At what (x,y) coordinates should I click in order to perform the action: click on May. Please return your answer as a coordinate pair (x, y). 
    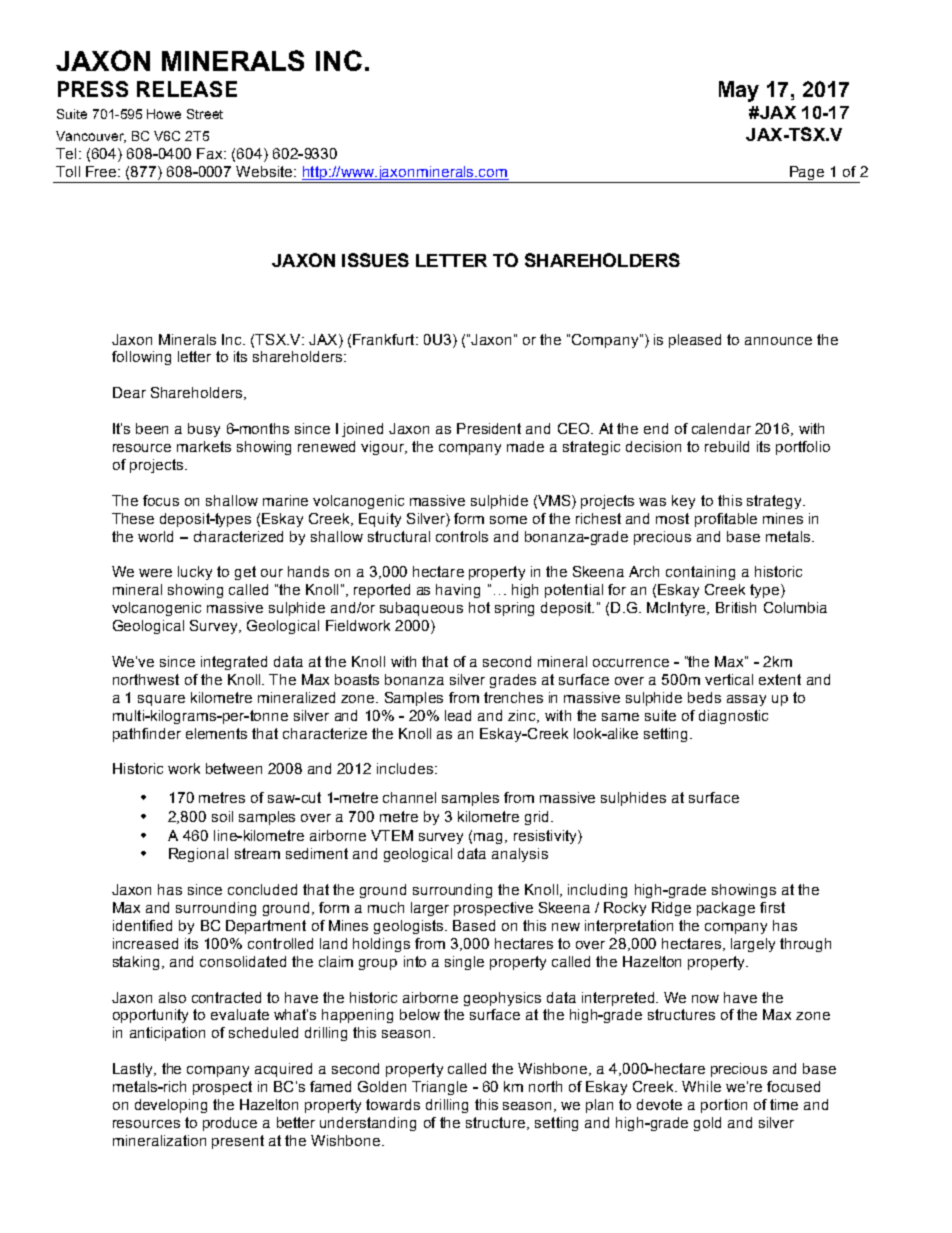
    Looking at the image, I should click on (739, 91).
